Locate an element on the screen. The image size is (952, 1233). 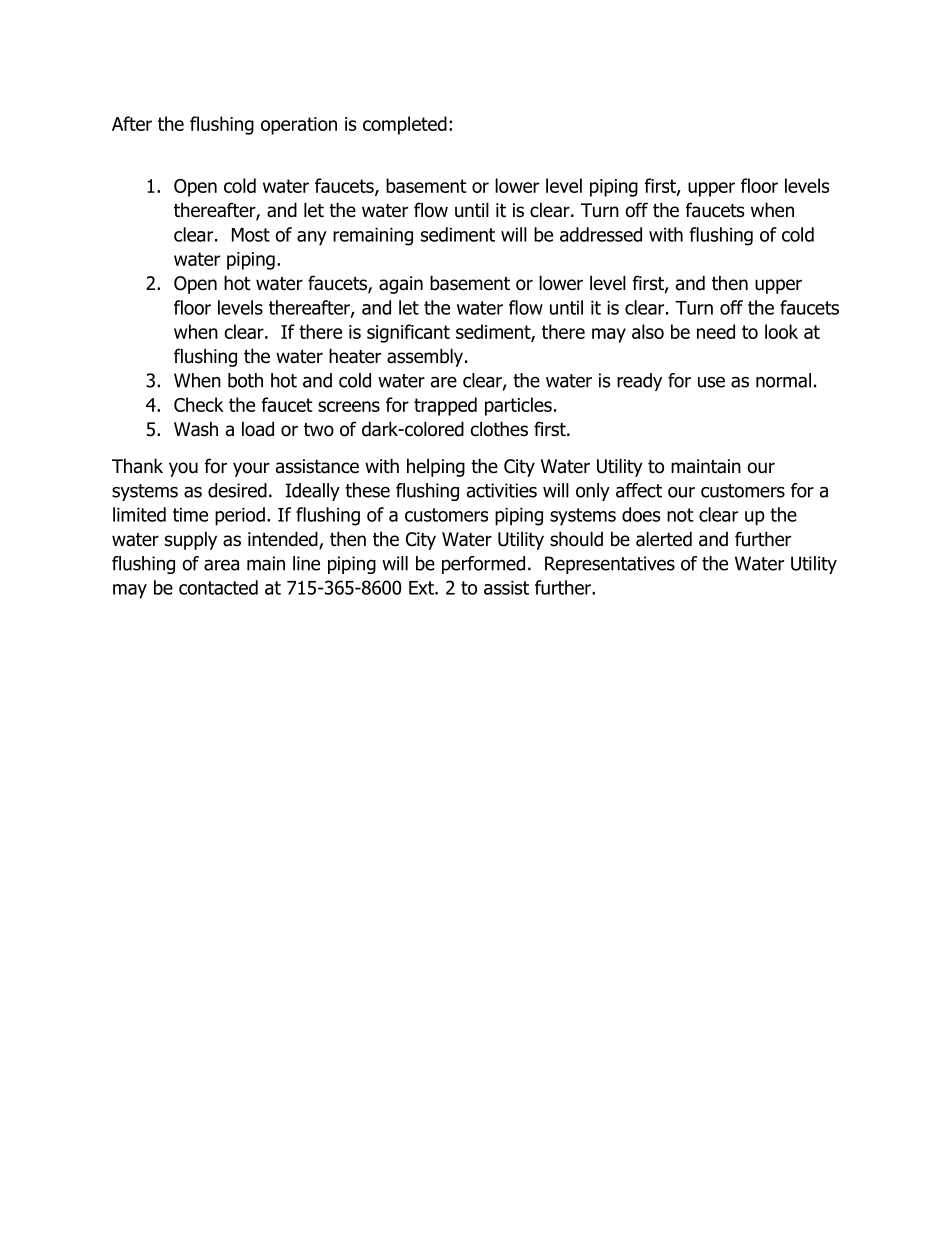
area is located at coordinates (221, 565).
